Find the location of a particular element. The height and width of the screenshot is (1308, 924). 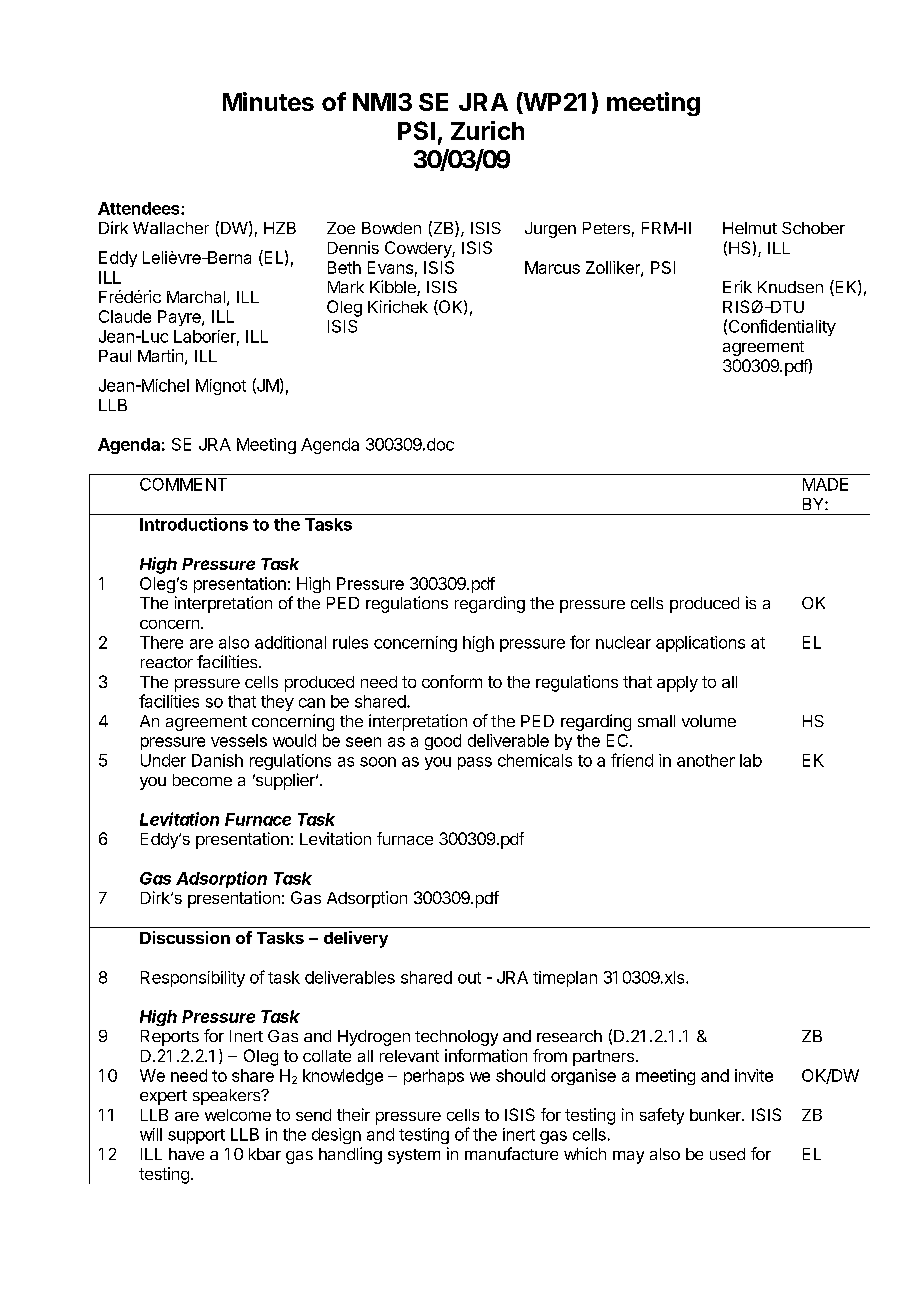

Zurich is located at coordinates (487, 130).
